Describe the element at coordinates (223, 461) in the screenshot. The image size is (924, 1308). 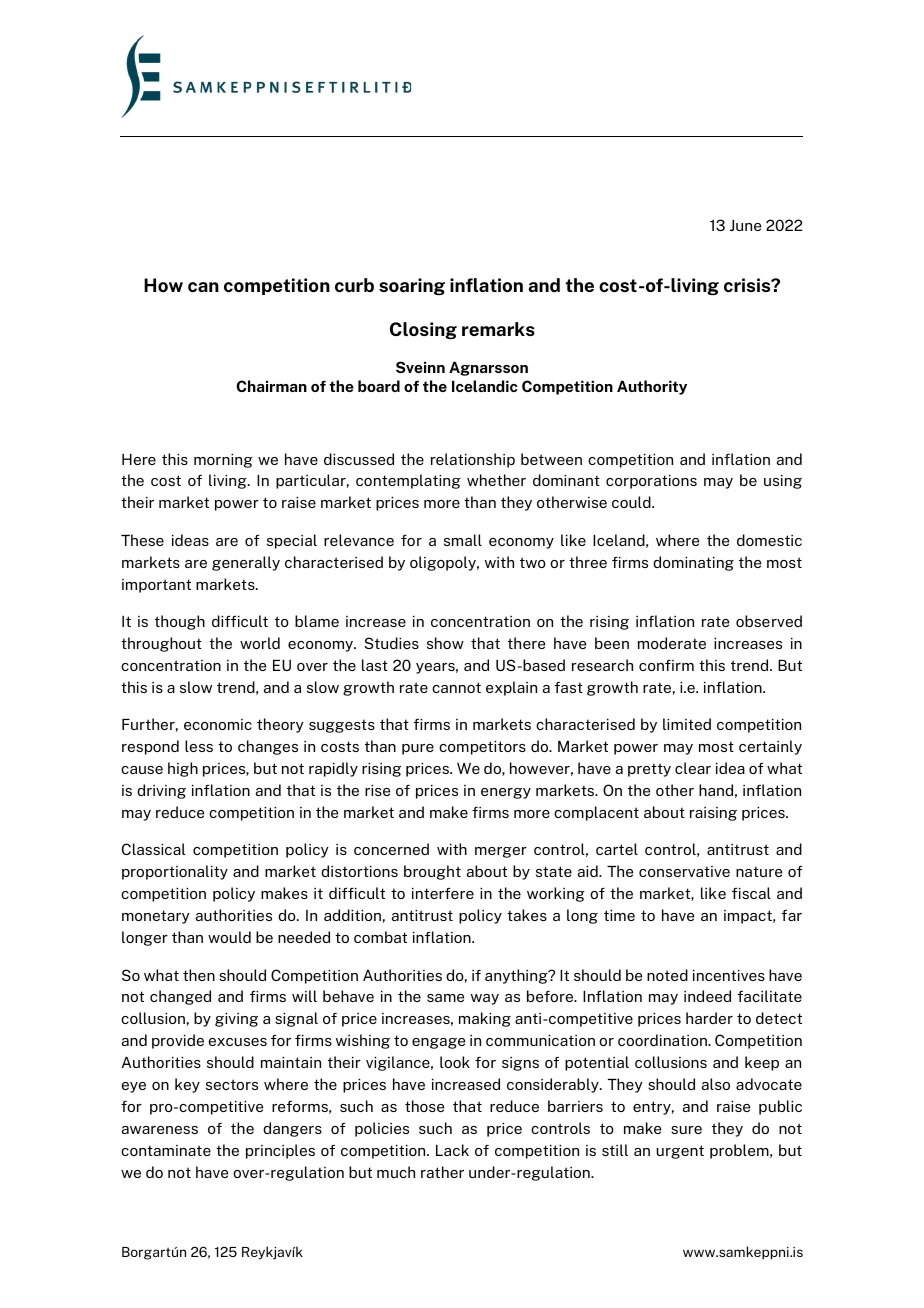
I see `morning` at that location.
